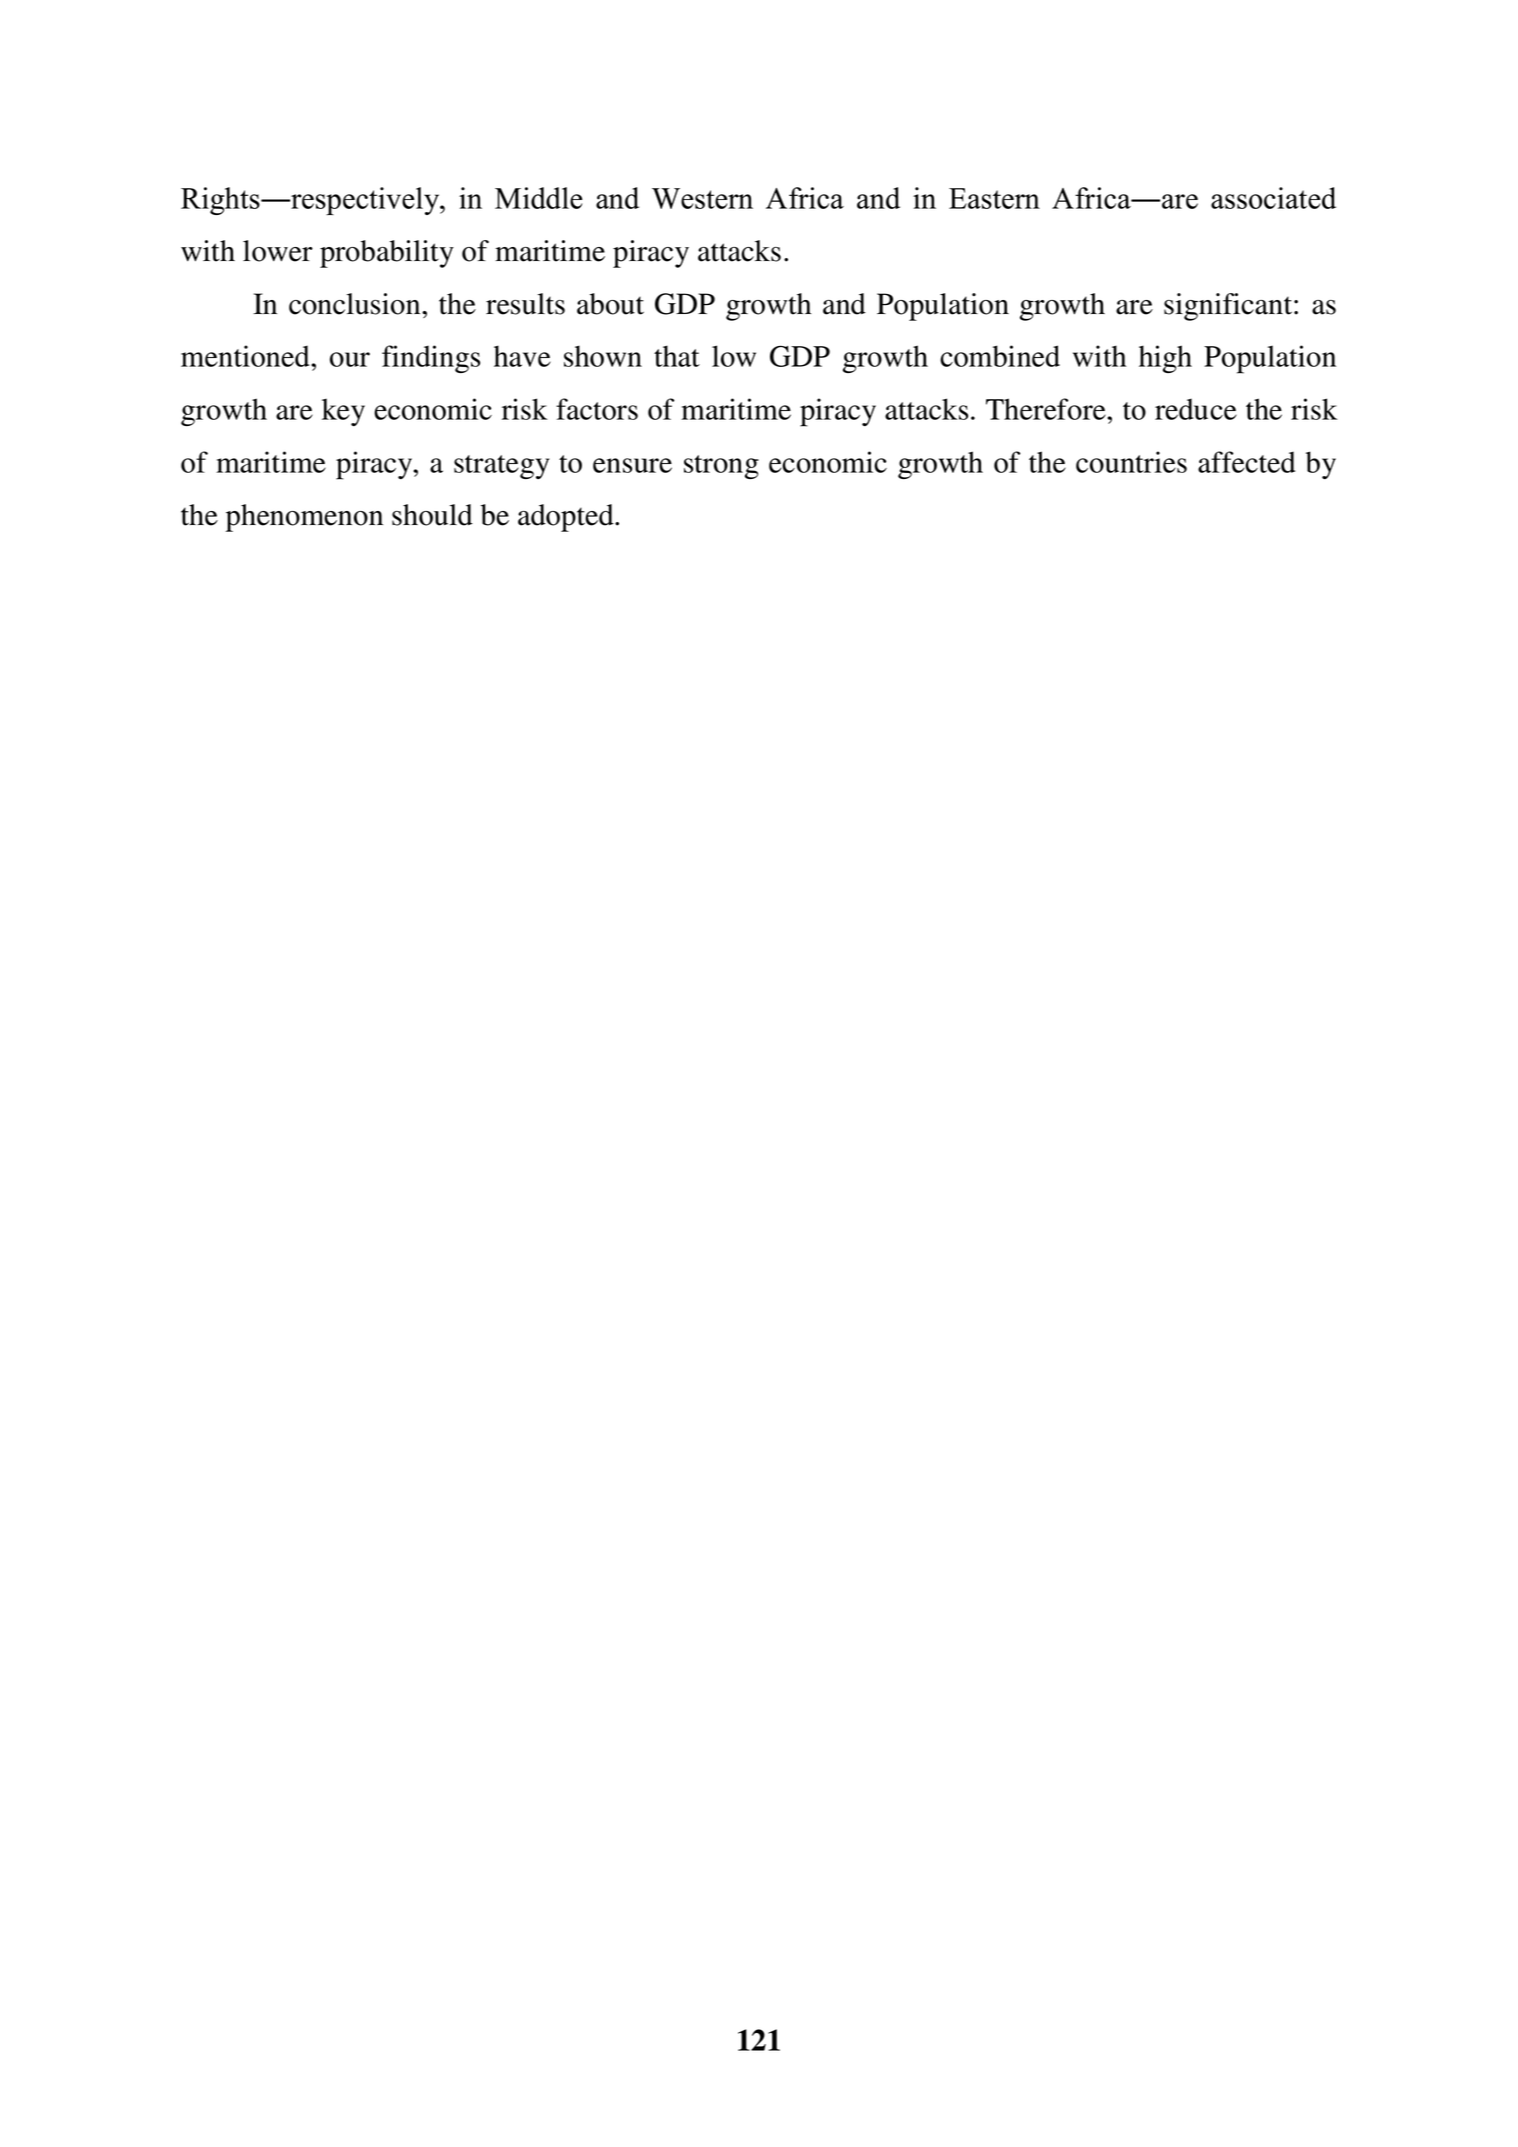 The width and height of the page is (1518, 2147). What do you see at coordinates (567, 518) in the page?
I see `adopted` at bounding box center [567, 518].
